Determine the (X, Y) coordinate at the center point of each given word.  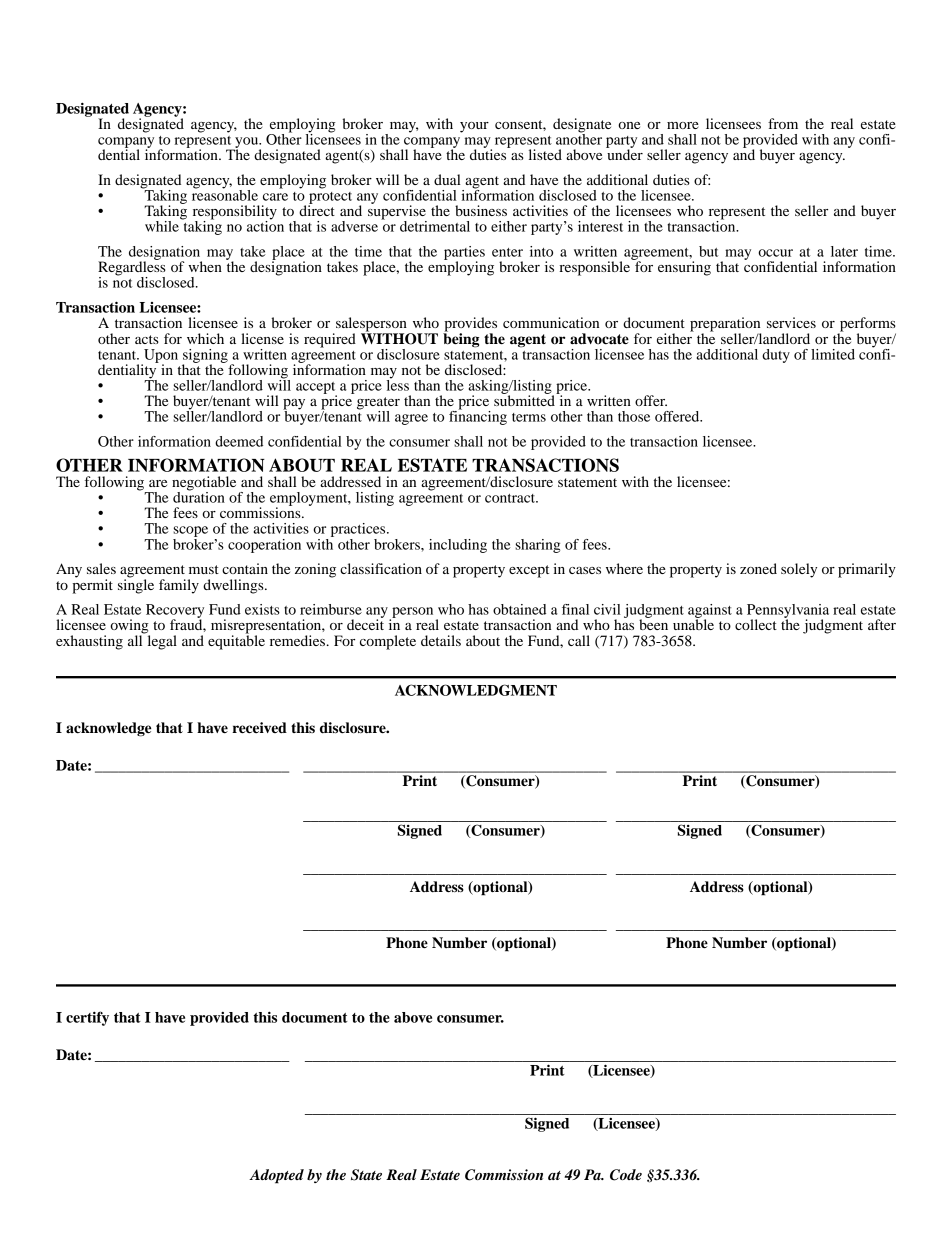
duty (776, 356)
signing (205, 357)
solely (799, 570)
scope (190, 533)
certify (87, 1018)
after (882, 624)
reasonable (225, 194)
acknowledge (108, 729)
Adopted (276, 1176)
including (458, 546)
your (474, 127)
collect (756, 624)
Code (626, 1175)
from (783, 123)
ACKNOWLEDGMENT (476, 690)
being (461, 339)
